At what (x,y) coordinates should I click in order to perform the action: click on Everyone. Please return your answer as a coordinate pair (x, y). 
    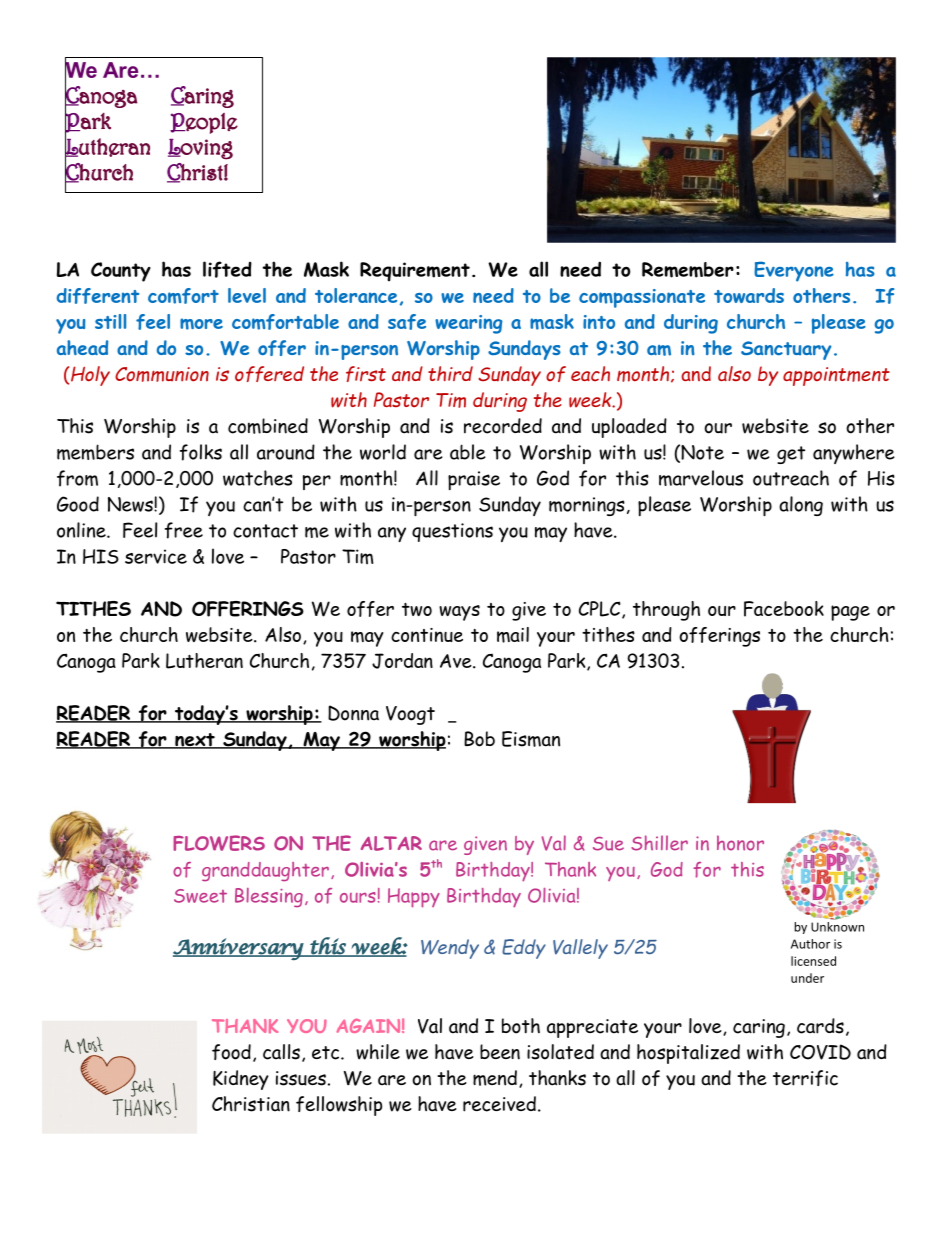
    Looking at the image, I should click on (794, 271).
